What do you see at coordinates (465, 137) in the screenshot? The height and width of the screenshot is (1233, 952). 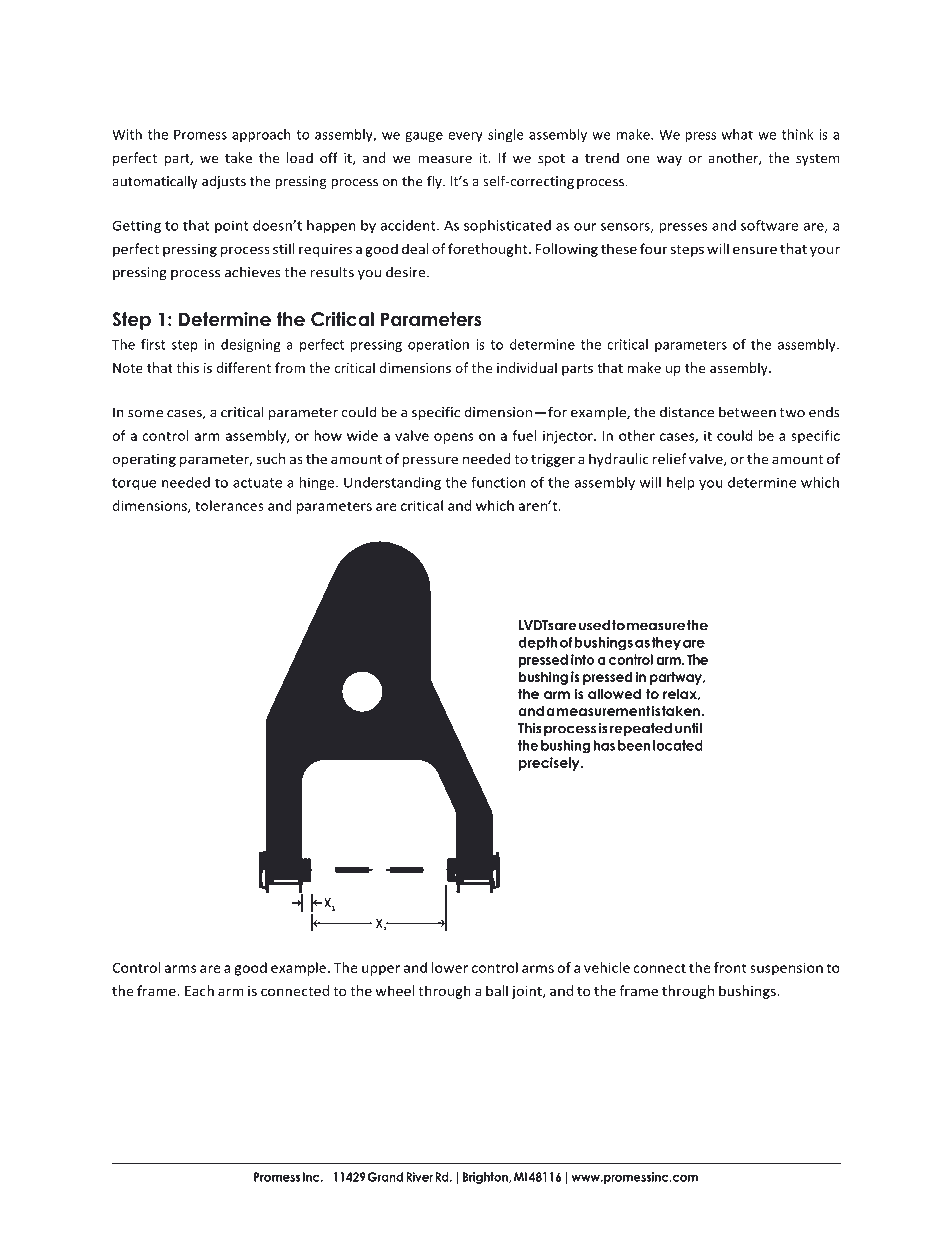 I see `every` at bounding box center [465, 137].
